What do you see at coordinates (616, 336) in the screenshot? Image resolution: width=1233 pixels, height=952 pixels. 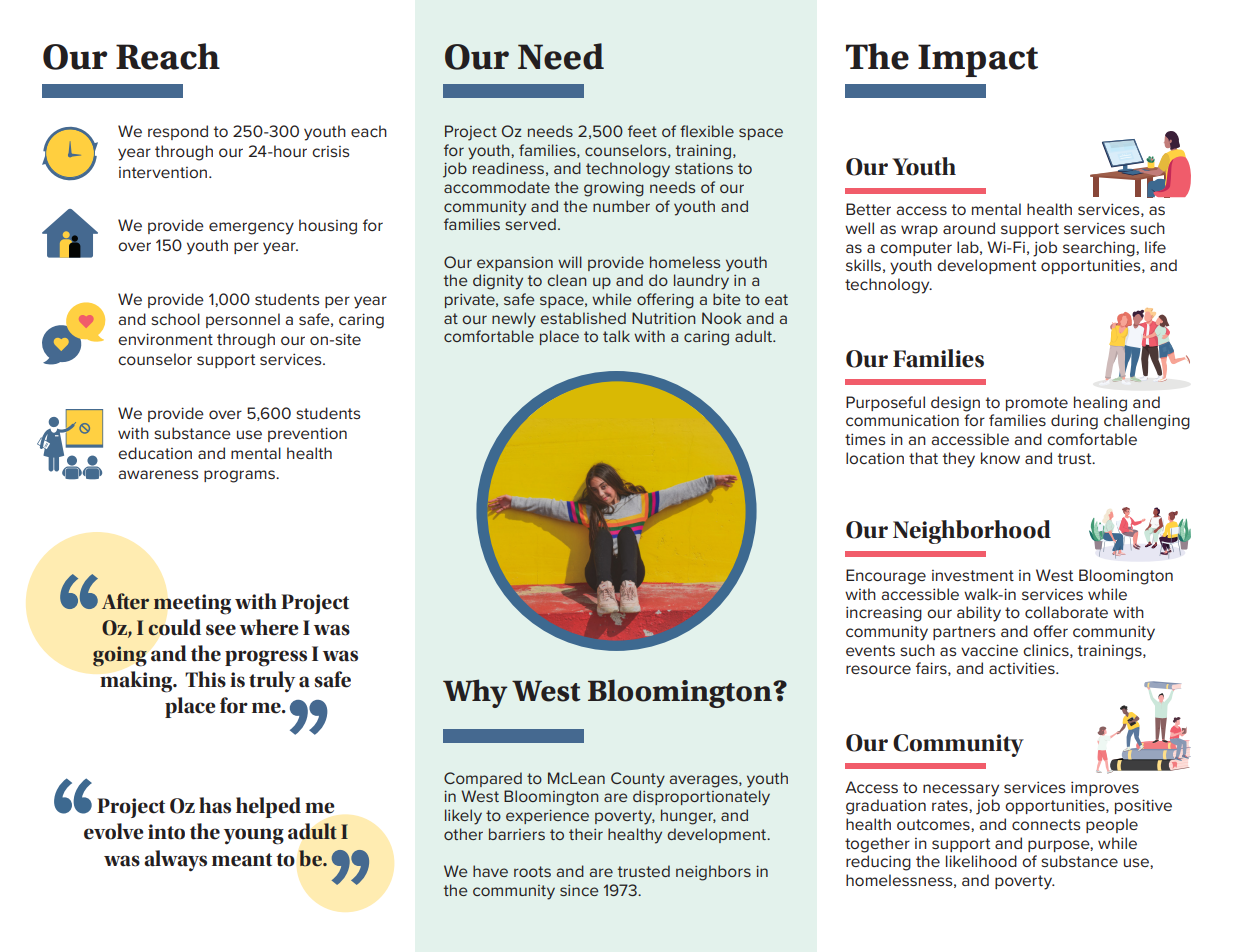 I see `talk` at bounding box center [616, 336].
